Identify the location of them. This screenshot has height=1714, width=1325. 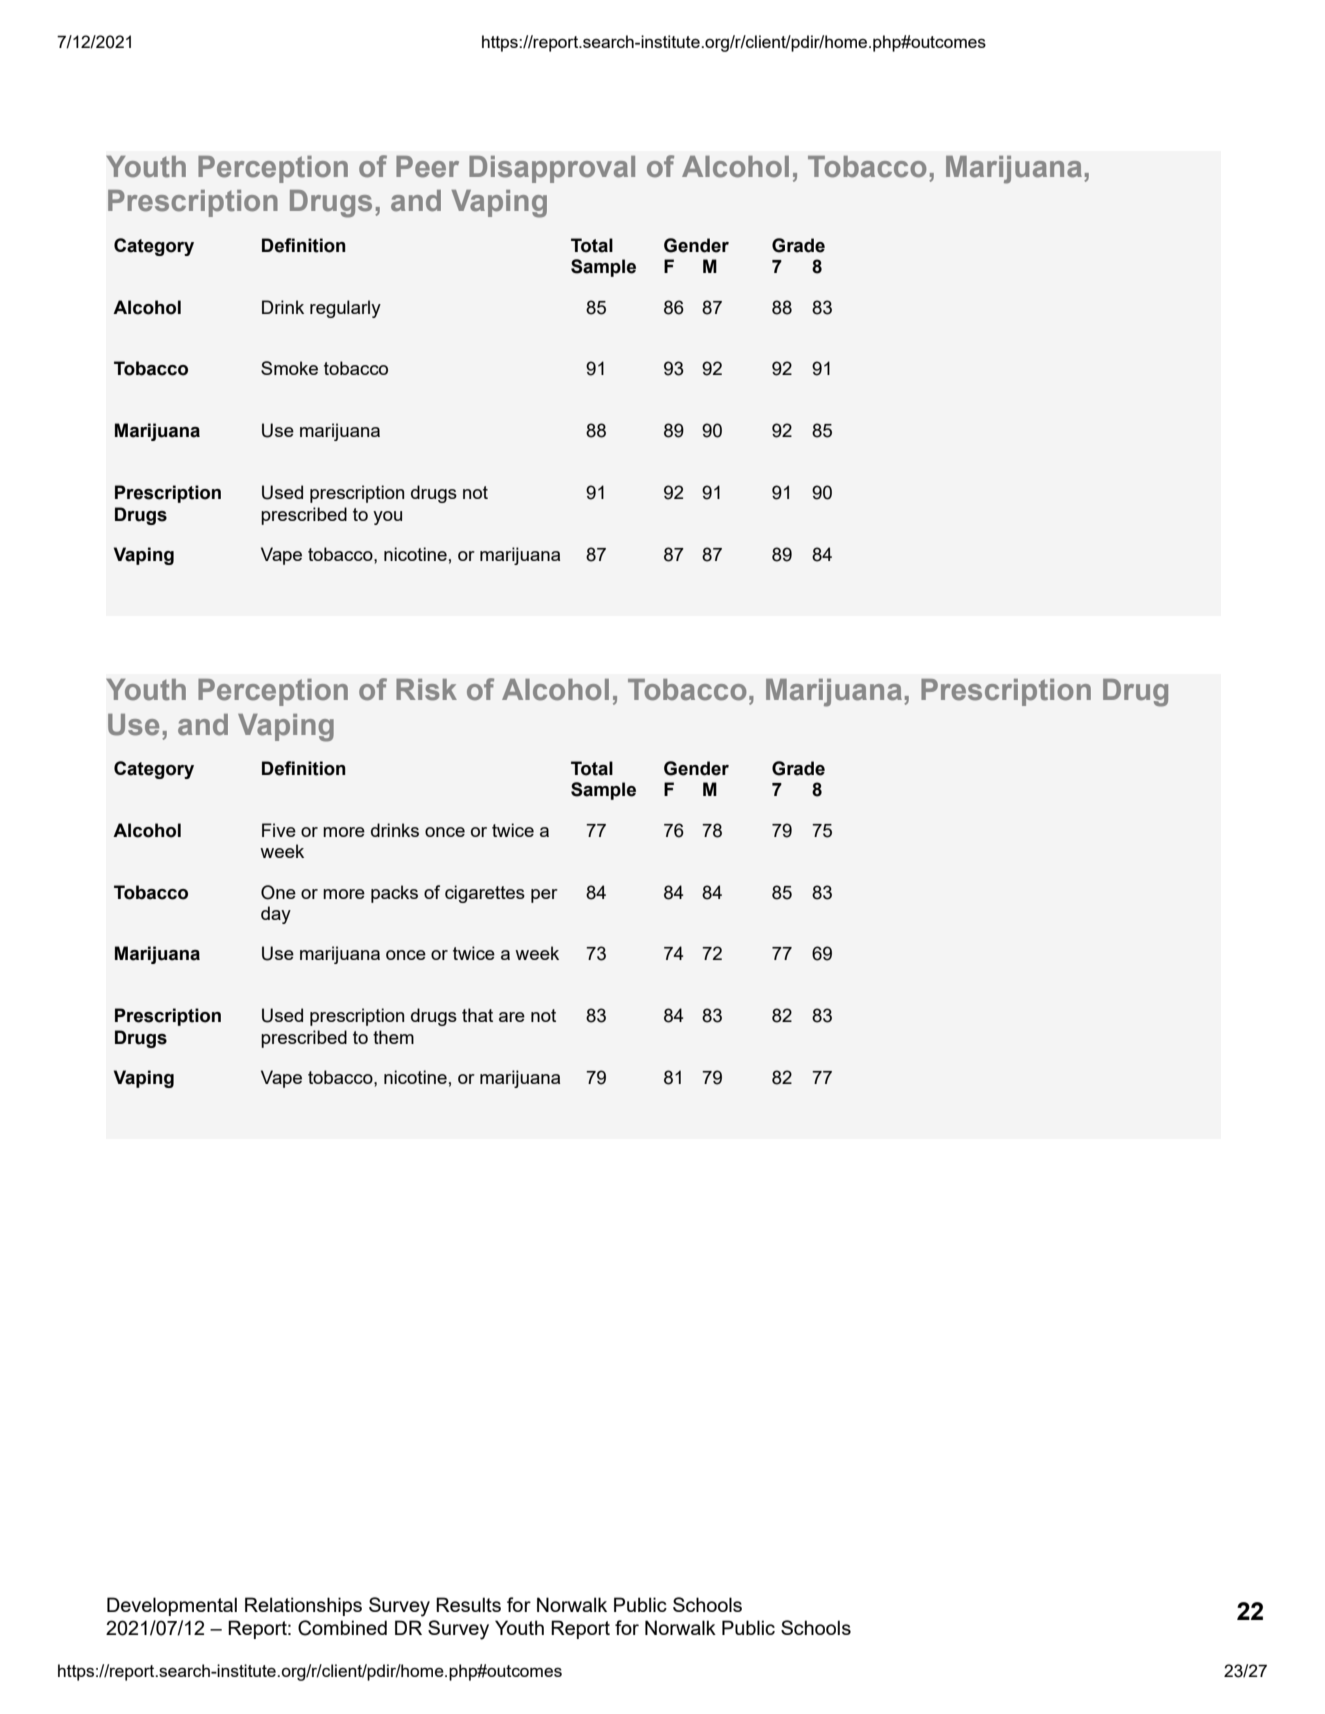
(393, 1037).
